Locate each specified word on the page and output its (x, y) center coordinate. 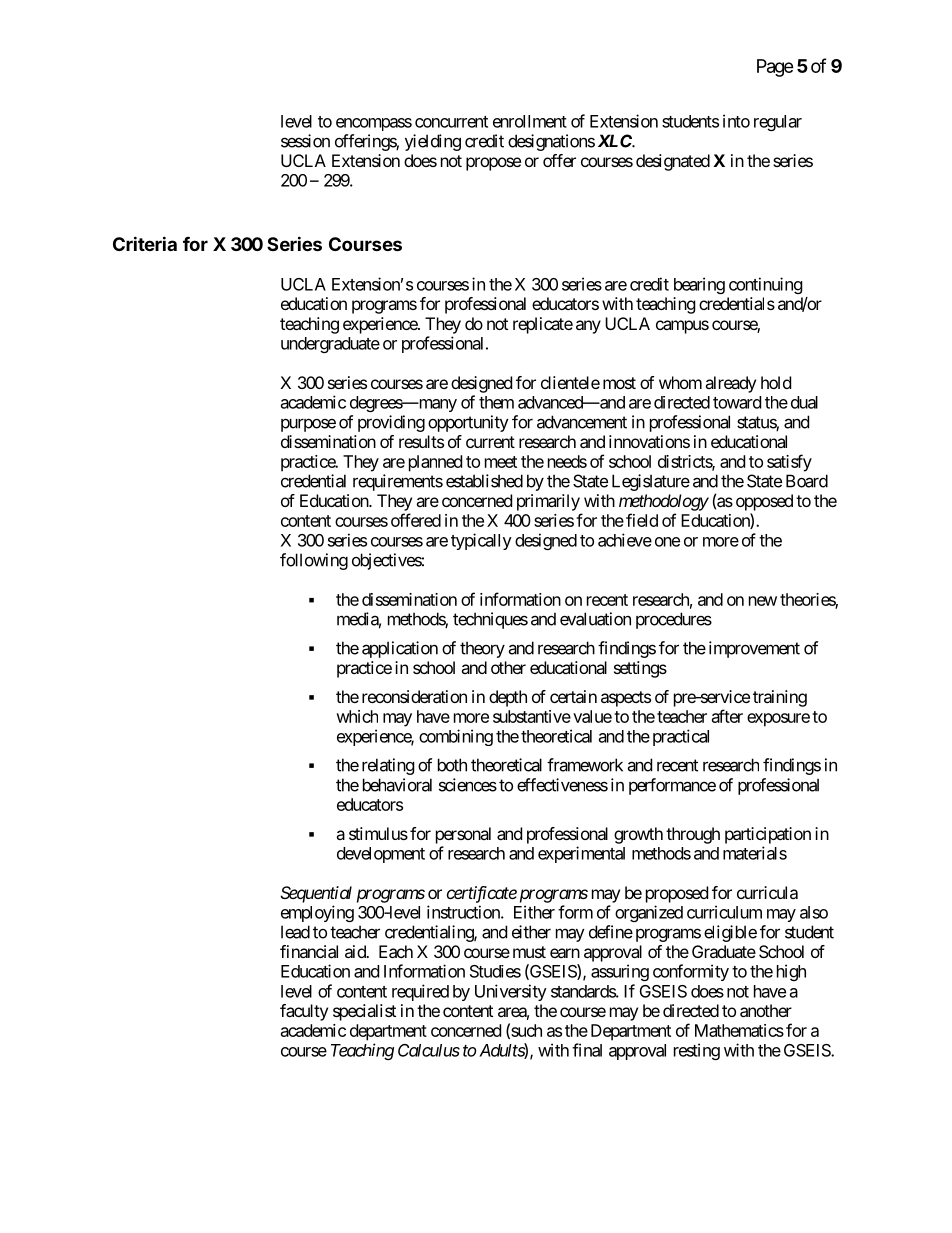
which (357, 716)
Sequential (316, 894)
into (736, 121)
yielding (433, 142)
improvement (754, 649)
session (305, 141)
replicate (543, 325)
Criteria (145, 243)
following (314, 561)
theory (482, 649)
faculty (304, 1012)
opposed (764, 502)
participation (768, 835)
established (484, 481)
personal (463, 835)
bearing (699, 285)
